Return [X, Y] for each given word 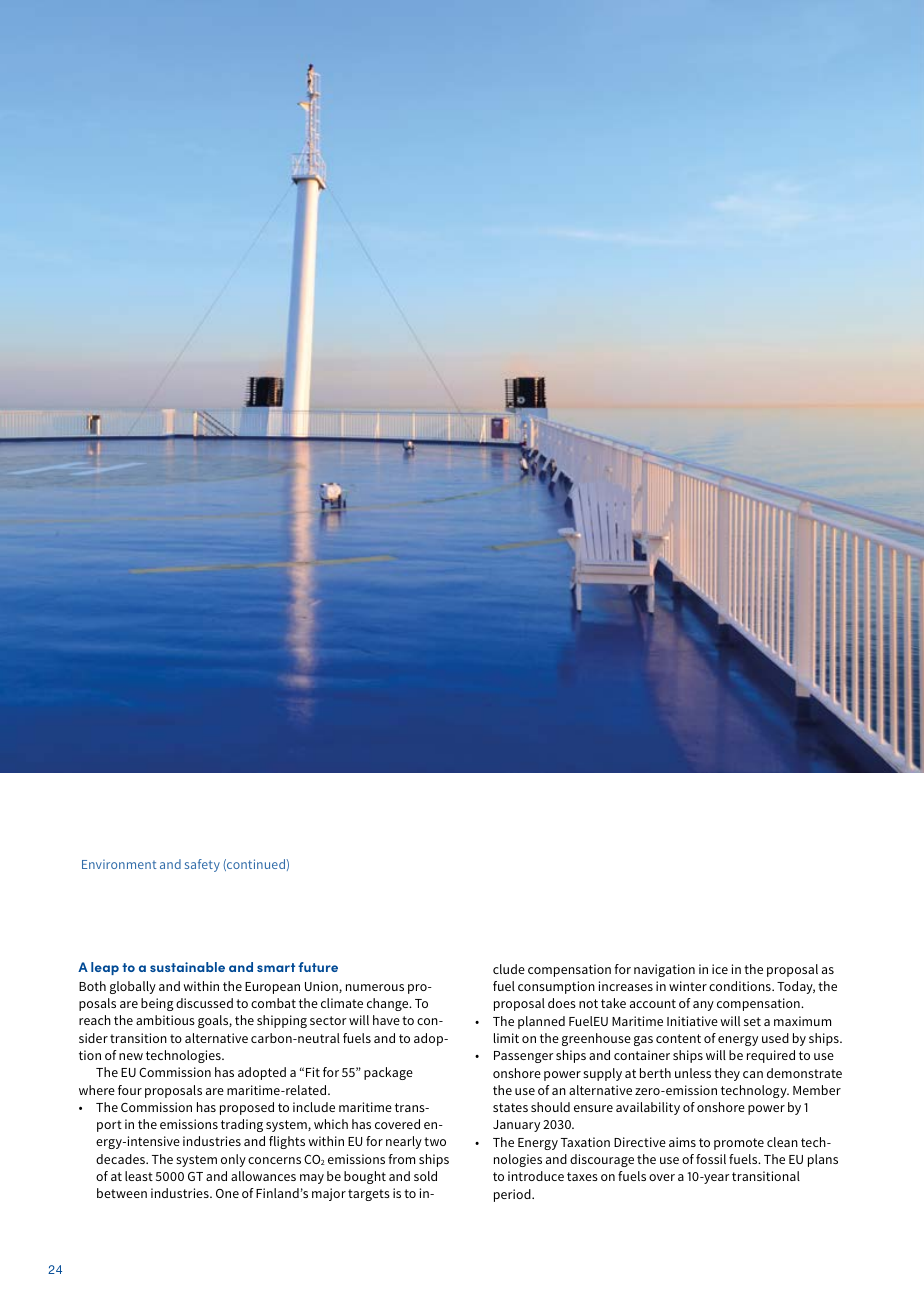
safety [202, 865]
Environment [119, 864]
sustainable [187, 967]
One [227, 1193]
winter [688, 986]
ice [720, 969]
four [130, 1090]
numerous [375, 987]
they [727, 1074]
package [388, 1073]
